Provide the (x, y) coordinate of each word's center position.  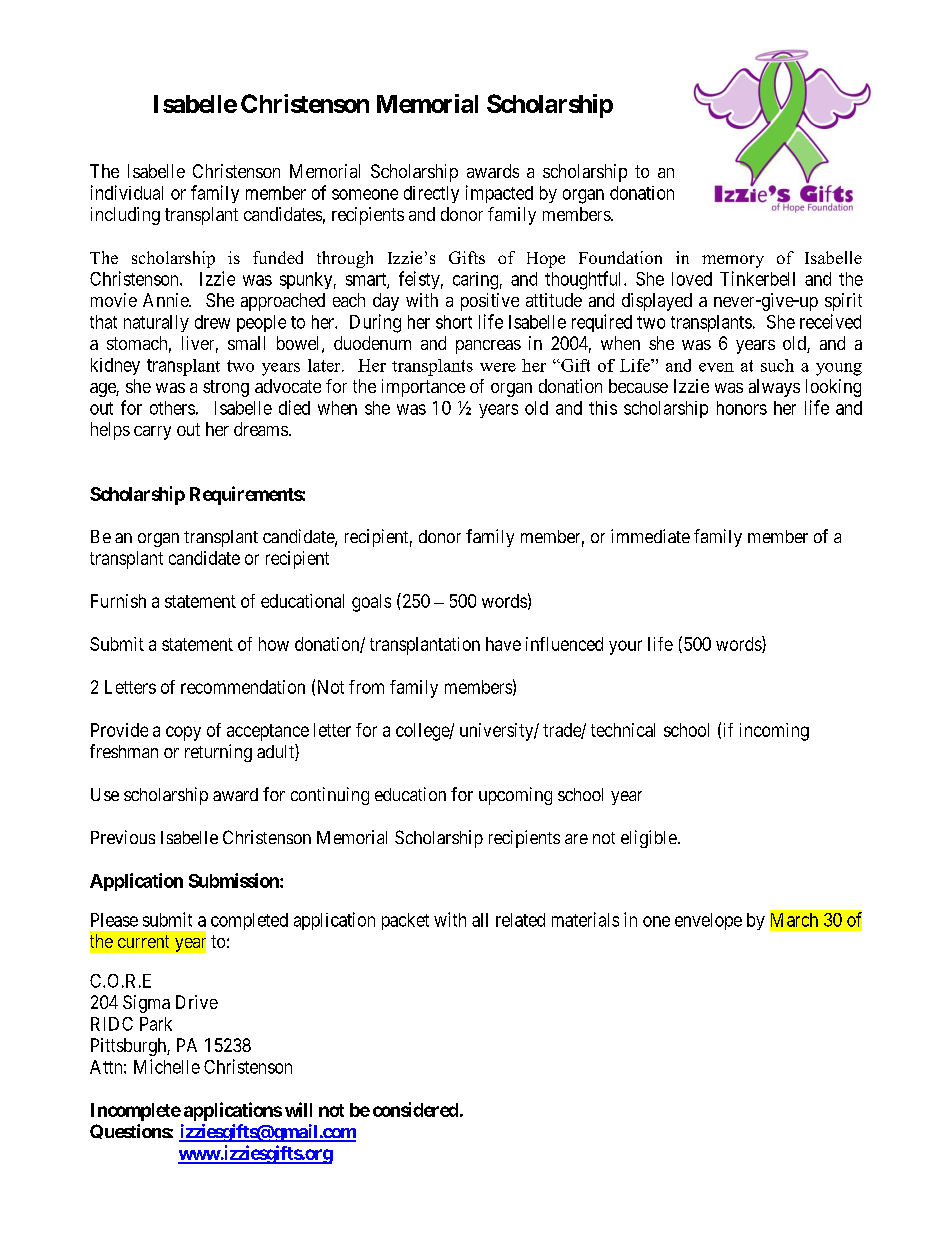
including (125, 216)
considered (415, 1109)
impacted (499, 194)
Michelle (167, 1066)
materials (585, 919)
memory (733, 261)
